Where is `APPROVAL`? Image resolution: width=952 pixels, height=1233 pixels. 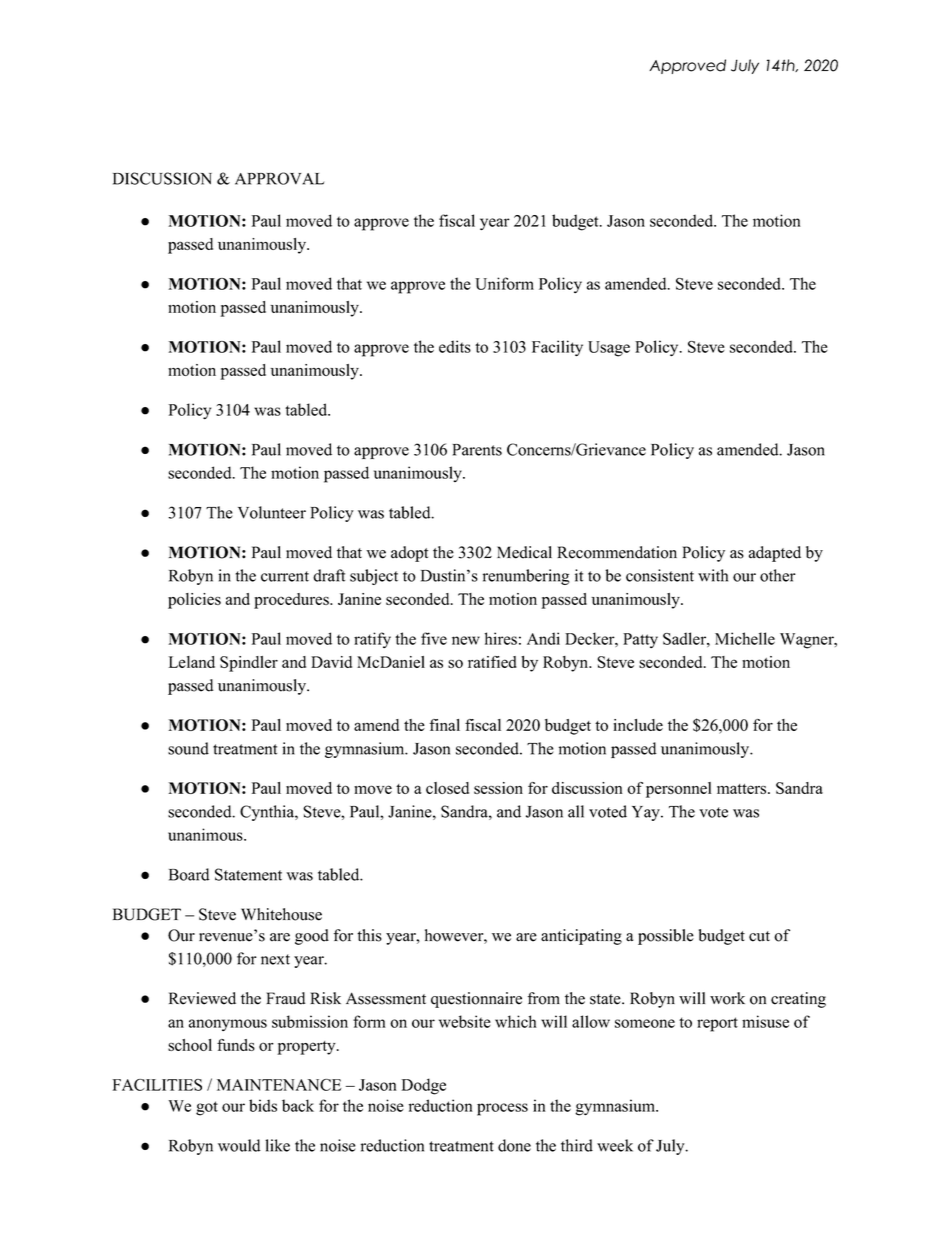 APPROVAL is located at coordinates (279, 178).
